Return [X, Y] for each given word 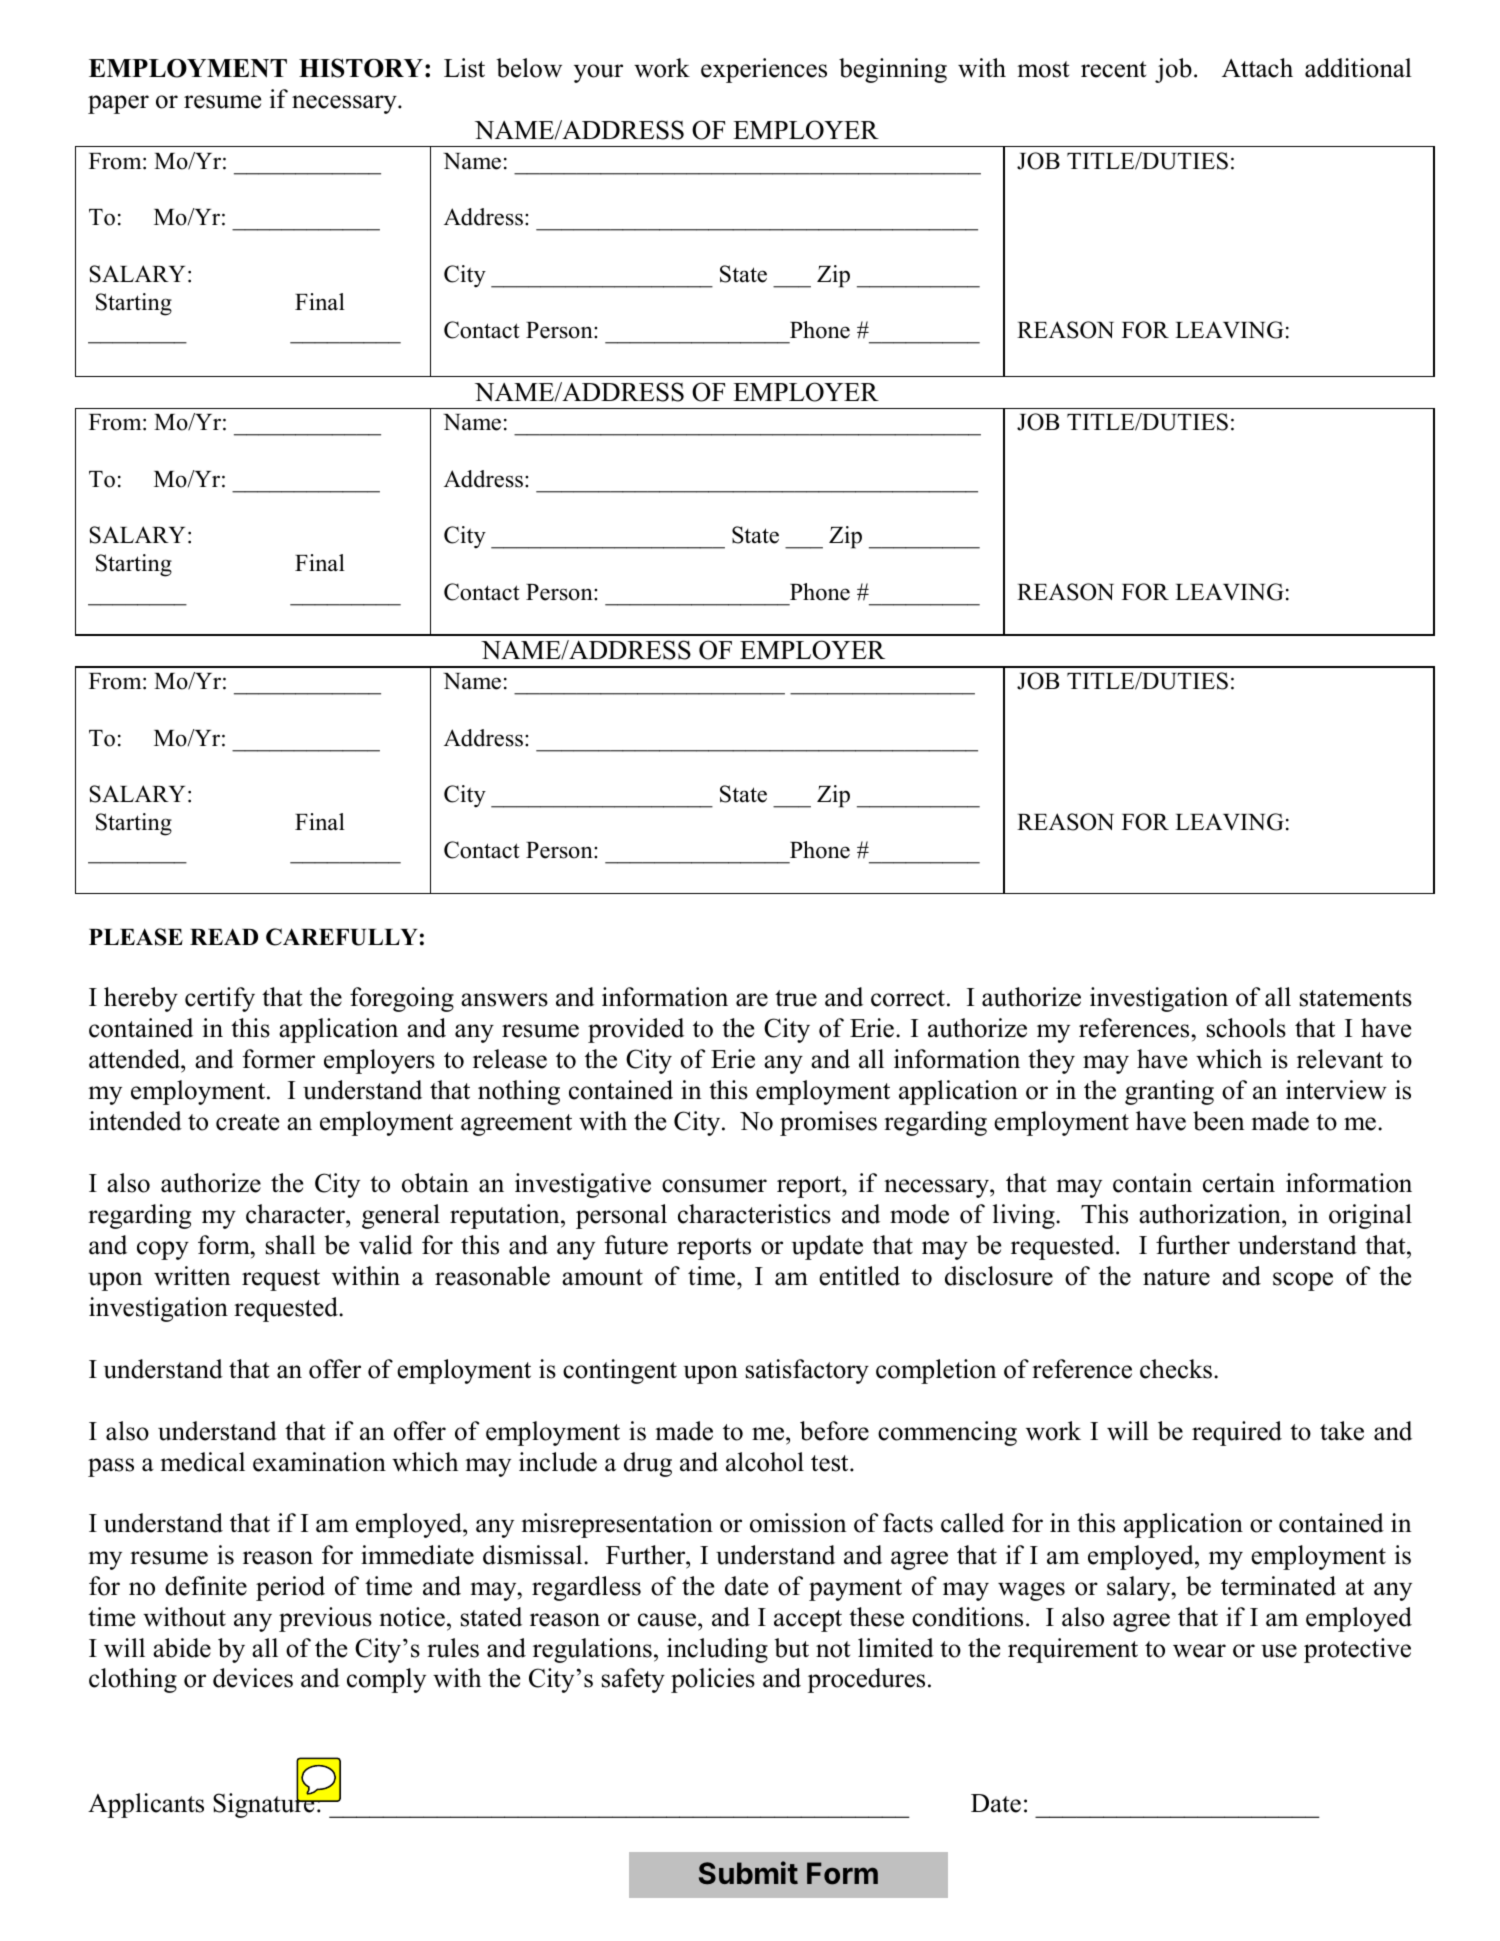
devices [253, 1678]
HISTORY [361, 68]
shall [291, 1245]
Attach [1257, 68]
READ [224, 936]
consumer [714, 1186]
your [598, 73]
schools [1246, 1028]
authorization [1211, 1214]
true [796, 998]
